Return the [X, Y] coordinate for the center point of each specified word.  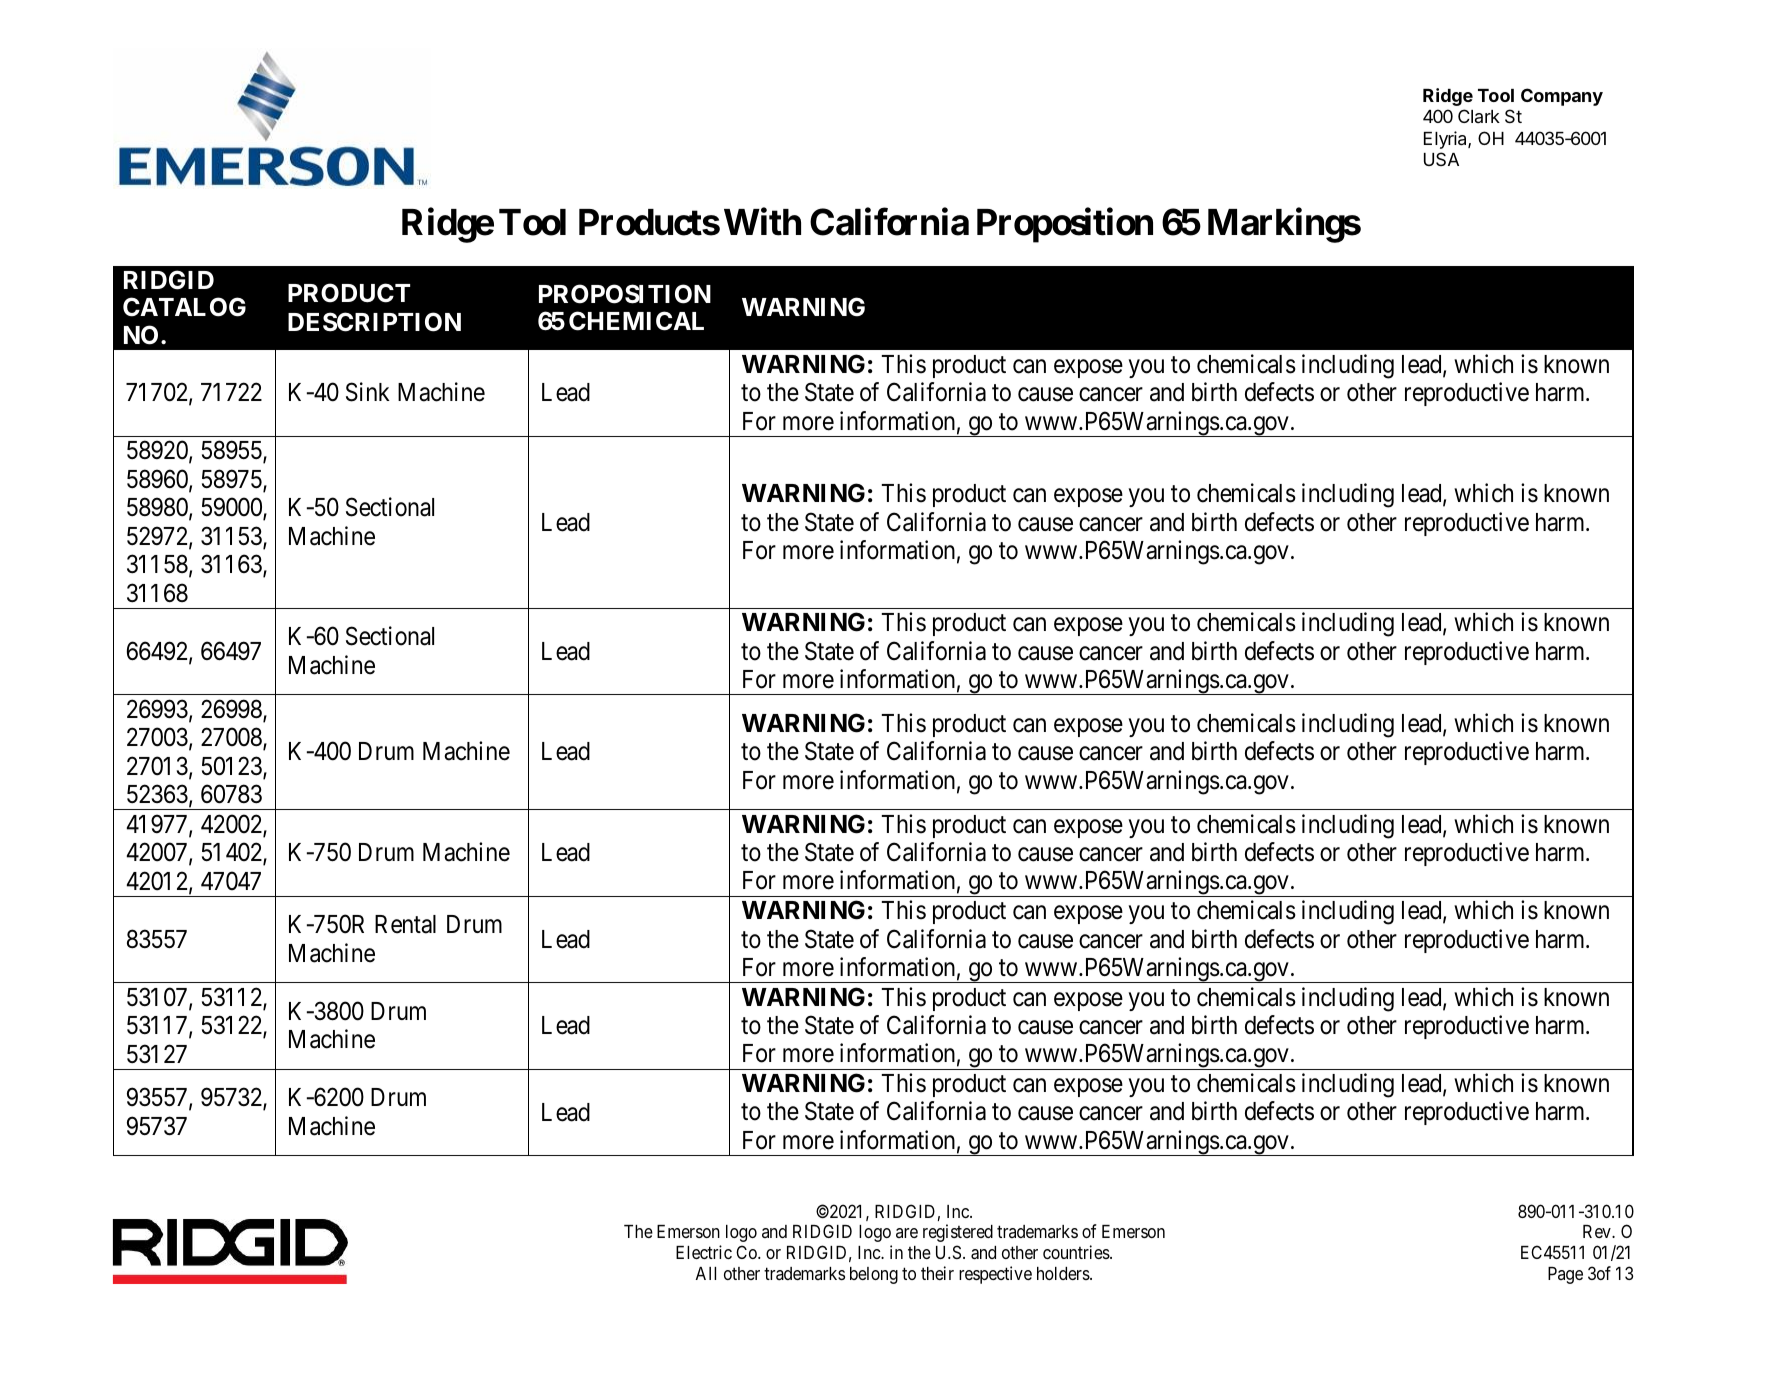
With [762, 222]
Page [1565, 1275]
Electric [704, 1252]
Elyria [1446, 140]
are [907, 1233]
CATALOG [184, 307]
